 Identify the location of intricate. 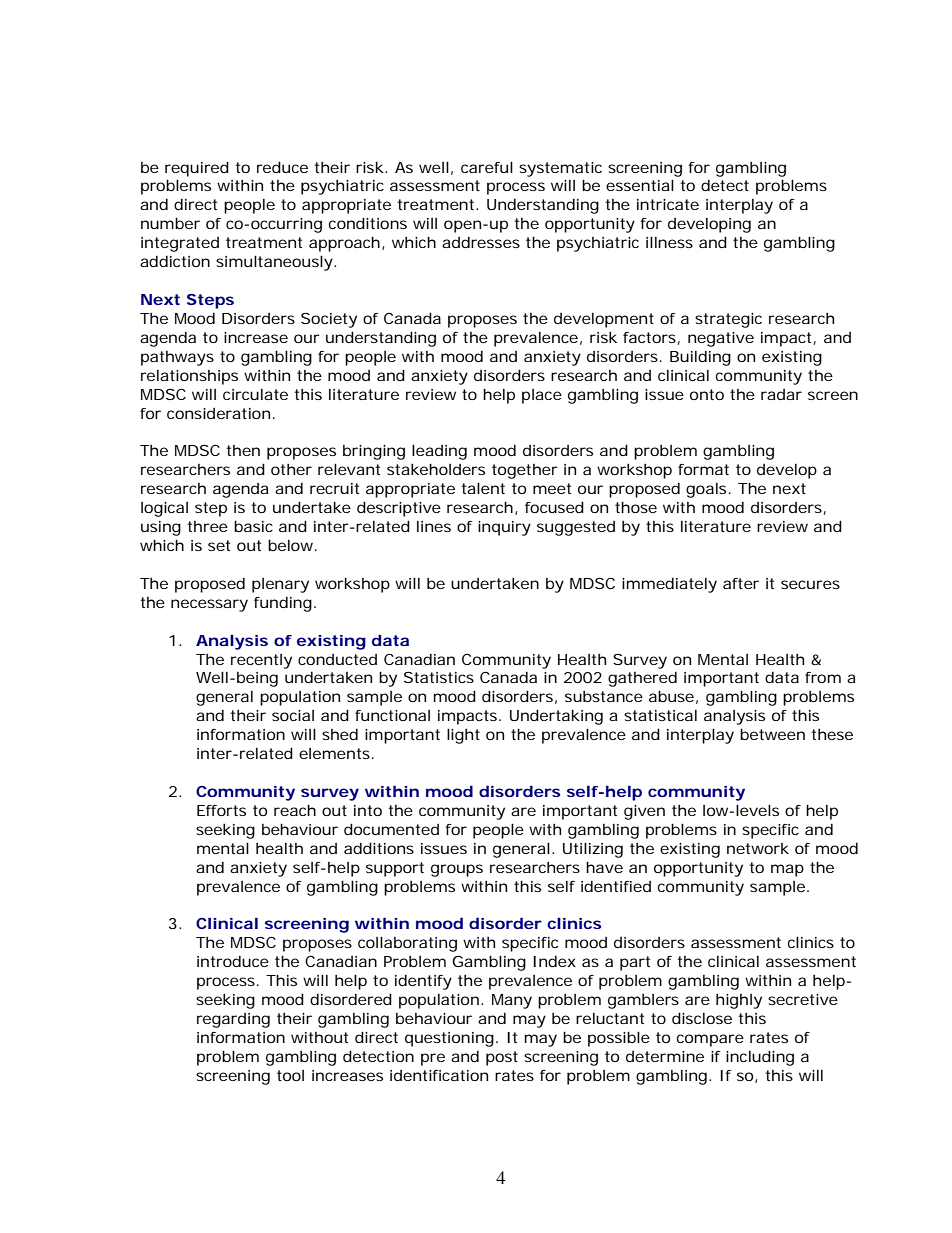
(668, 204).
